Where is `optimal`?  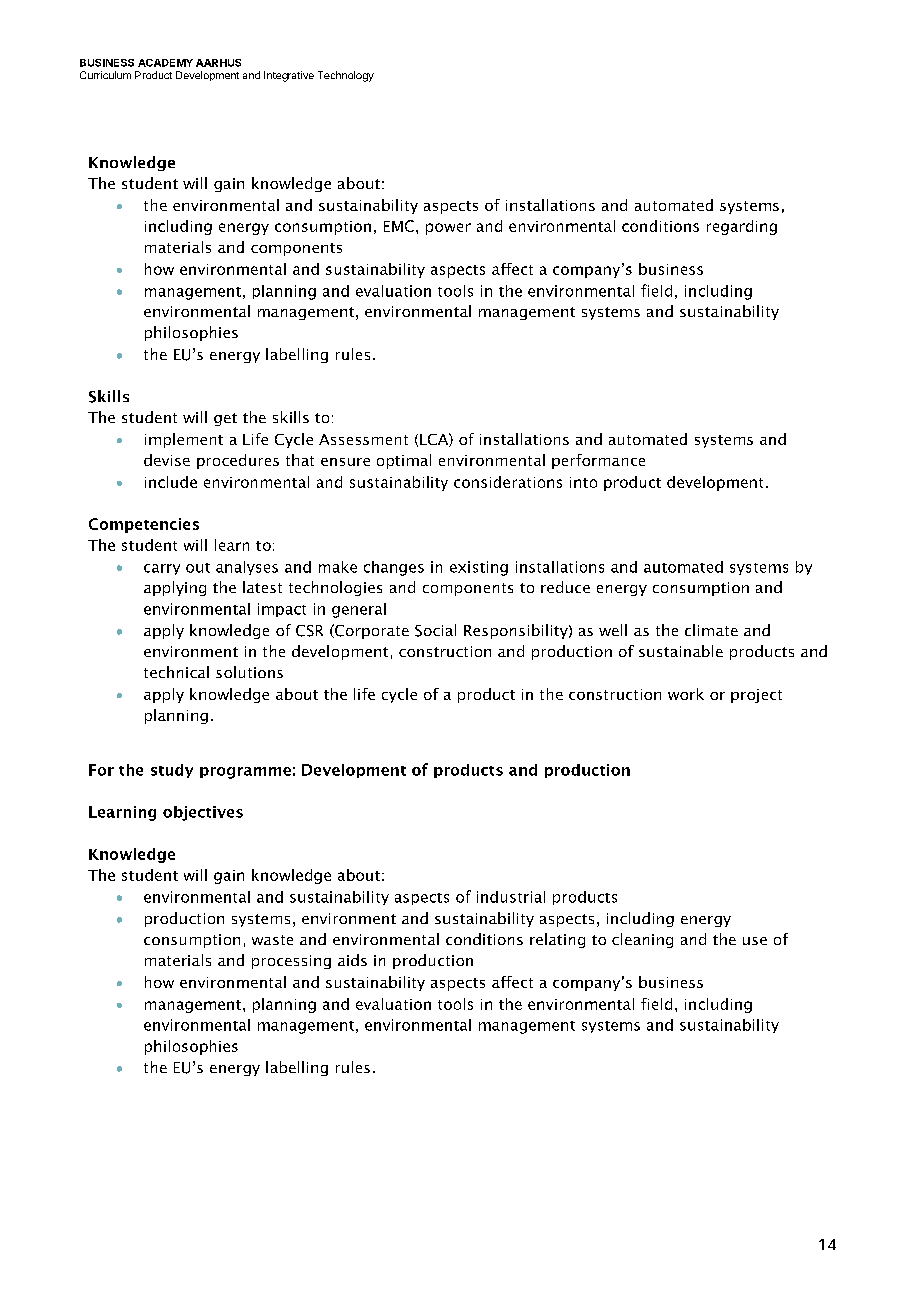
optimal is located at coordinates (404, 461).
